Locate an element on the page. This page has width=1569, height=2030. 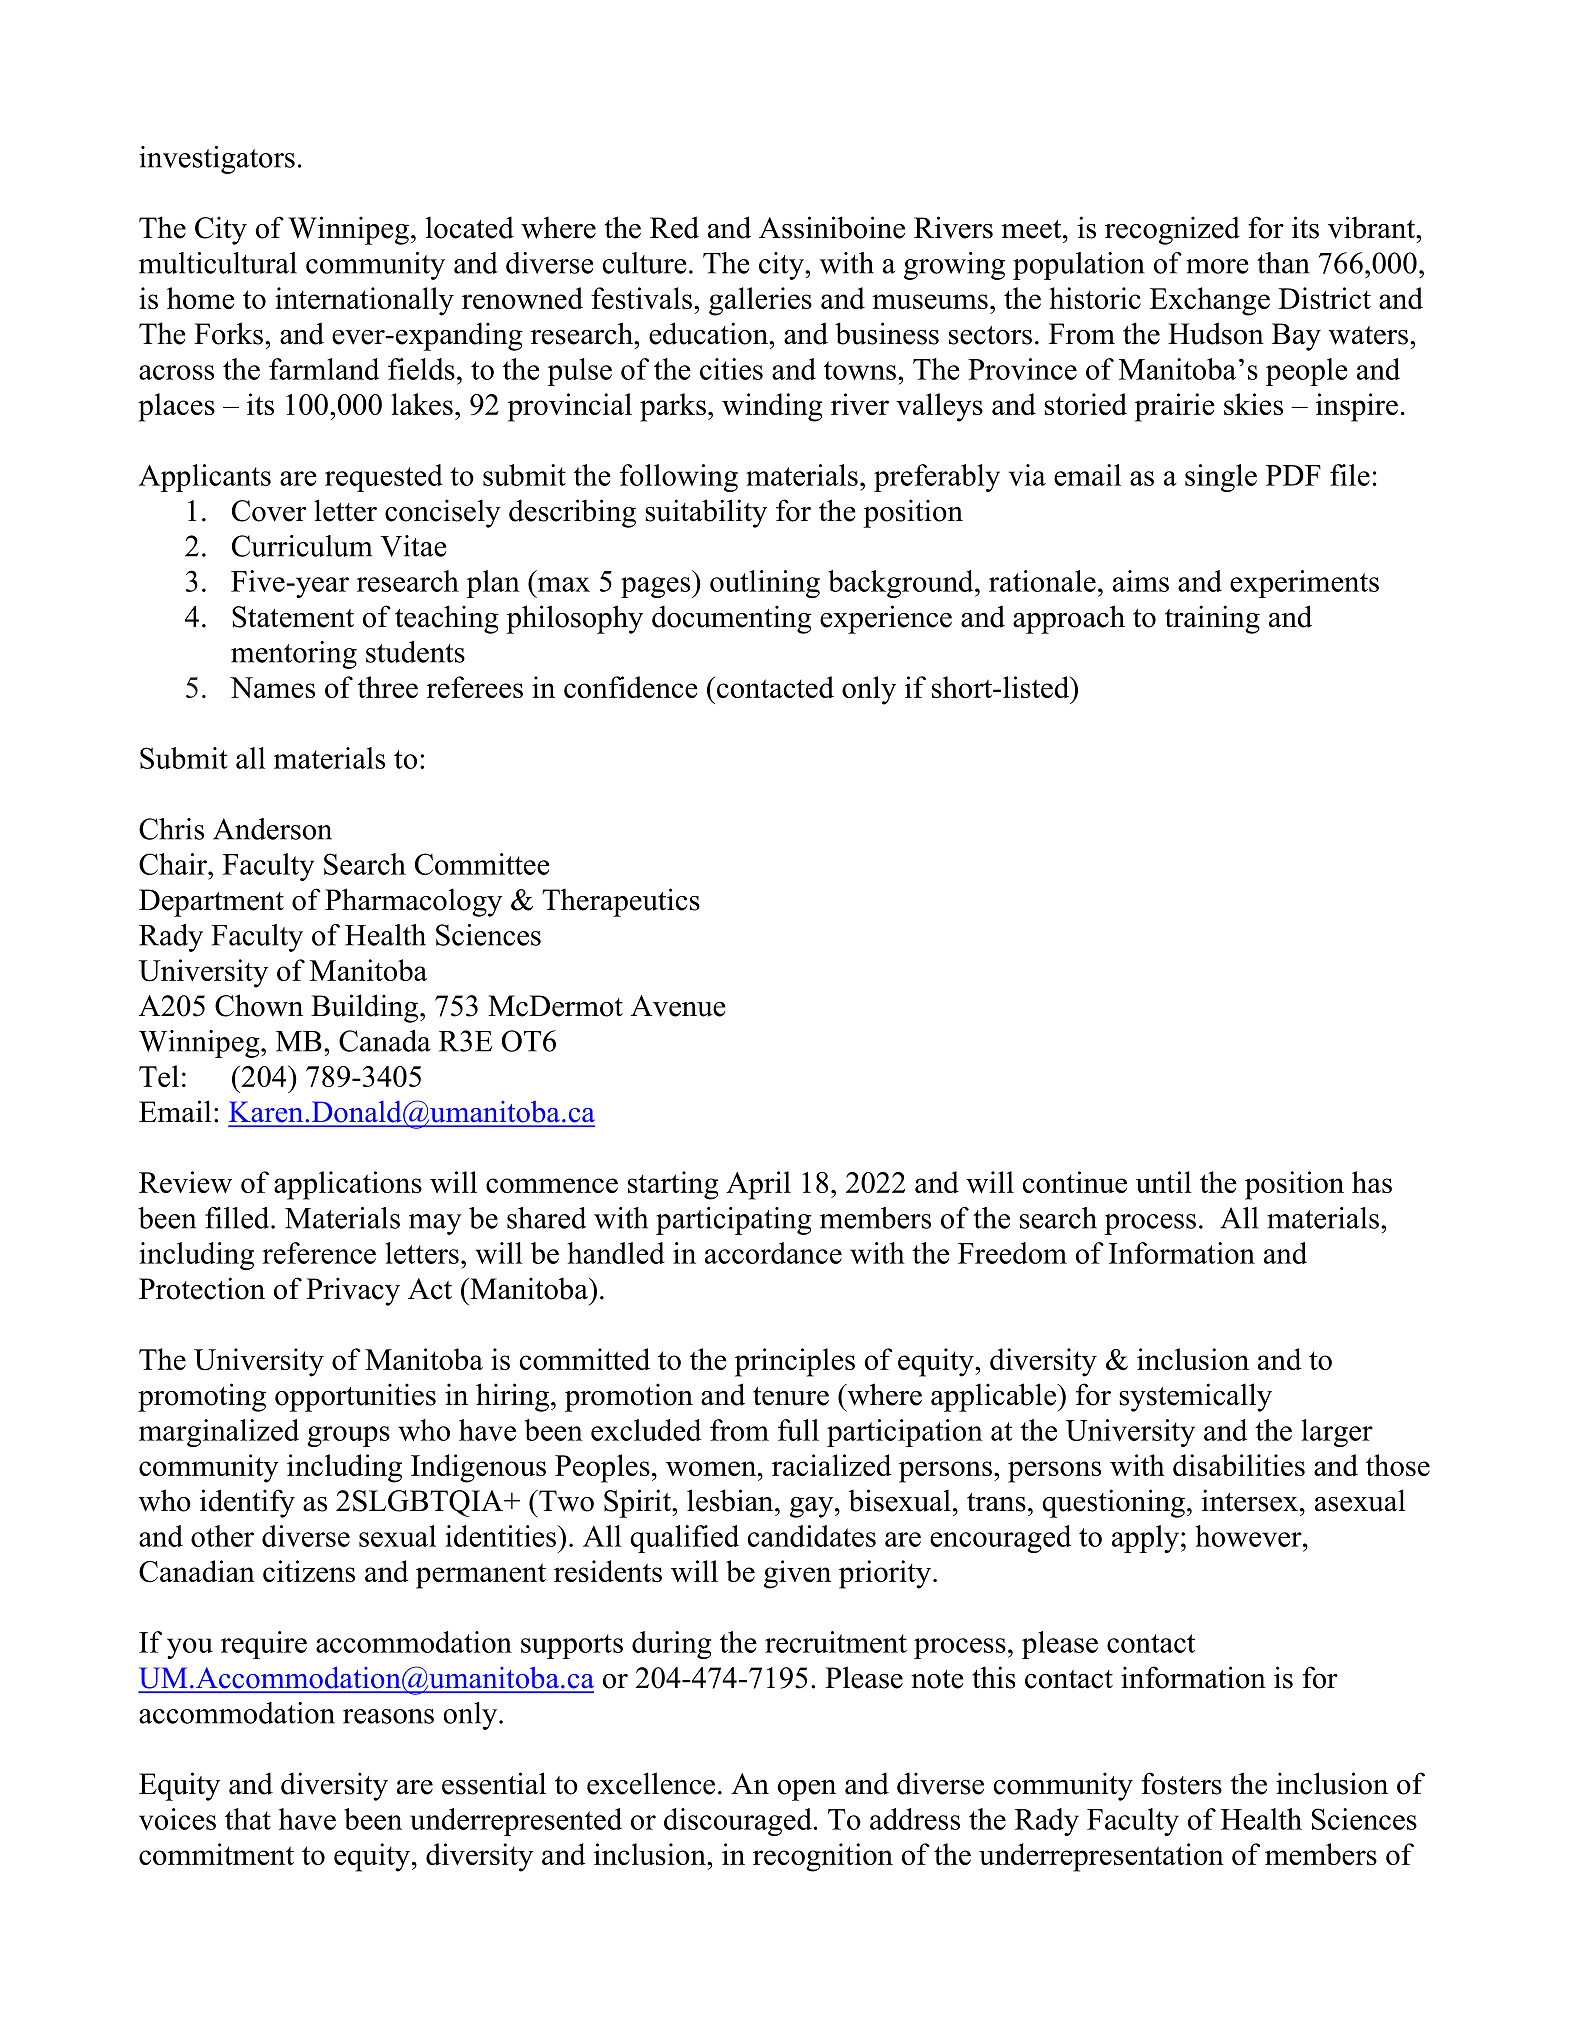
fosters is located at coordinates (1181, 1783).
